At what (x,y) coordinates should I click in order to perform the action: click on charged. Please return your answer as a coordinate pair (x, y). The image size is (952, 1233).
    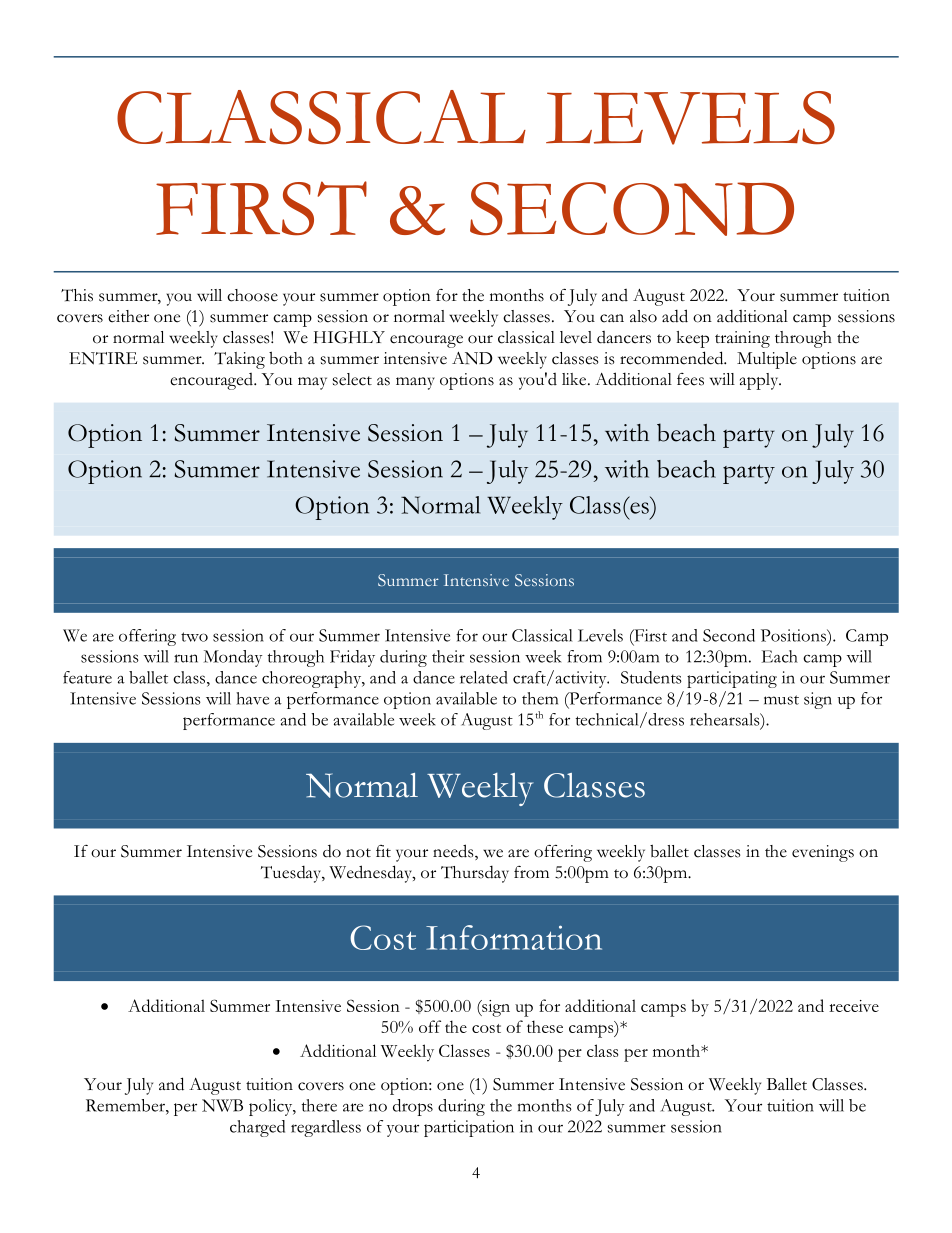
    Looking at the image, I should click on (257, 1128).
